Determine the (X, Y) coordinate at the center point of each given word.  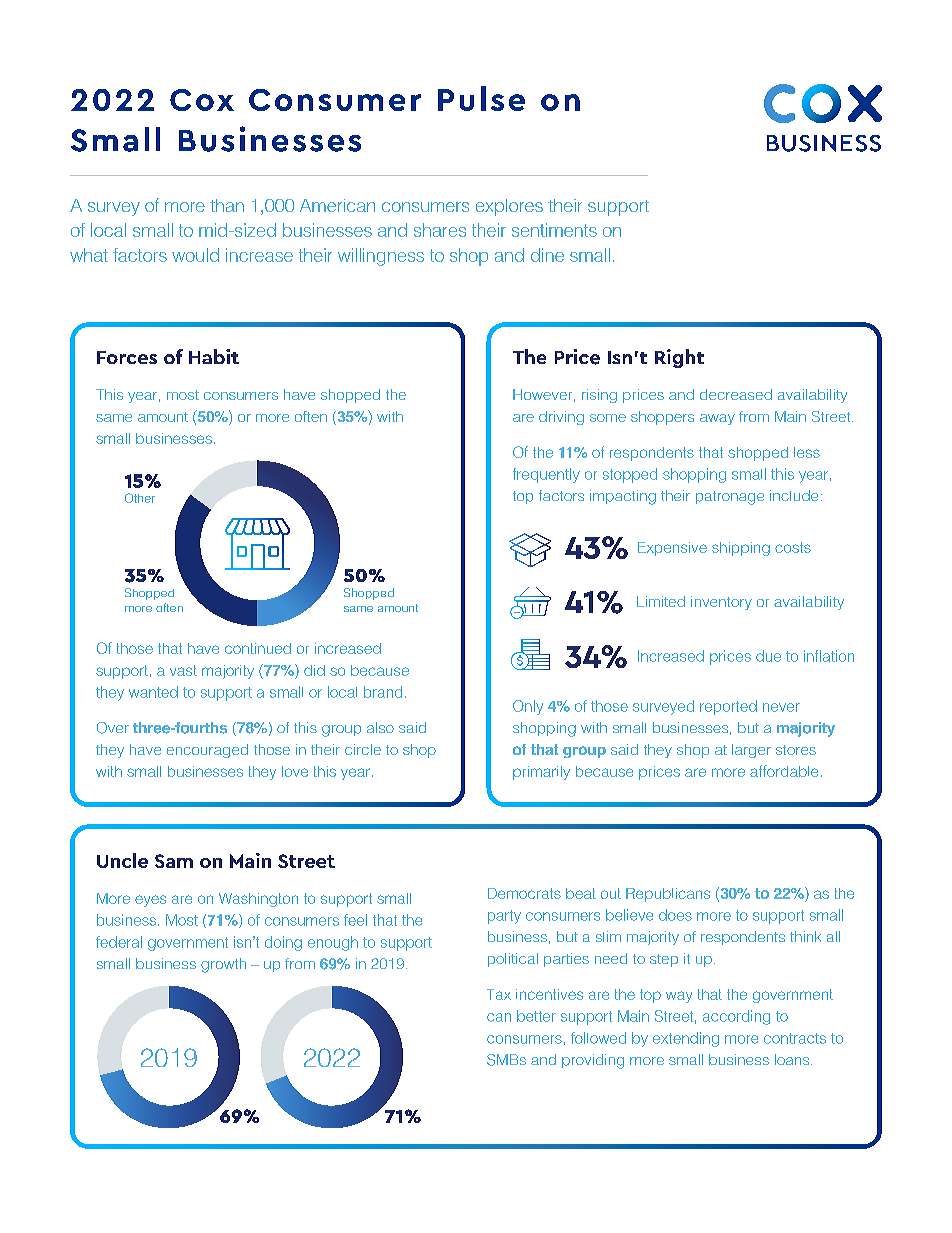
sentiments (554, 230)
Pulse (481, 98)
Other (140, 498)
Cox (202, 100)
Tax (499, 994)
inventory (721, 603)
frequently (546, 475)
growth (223, 965)
